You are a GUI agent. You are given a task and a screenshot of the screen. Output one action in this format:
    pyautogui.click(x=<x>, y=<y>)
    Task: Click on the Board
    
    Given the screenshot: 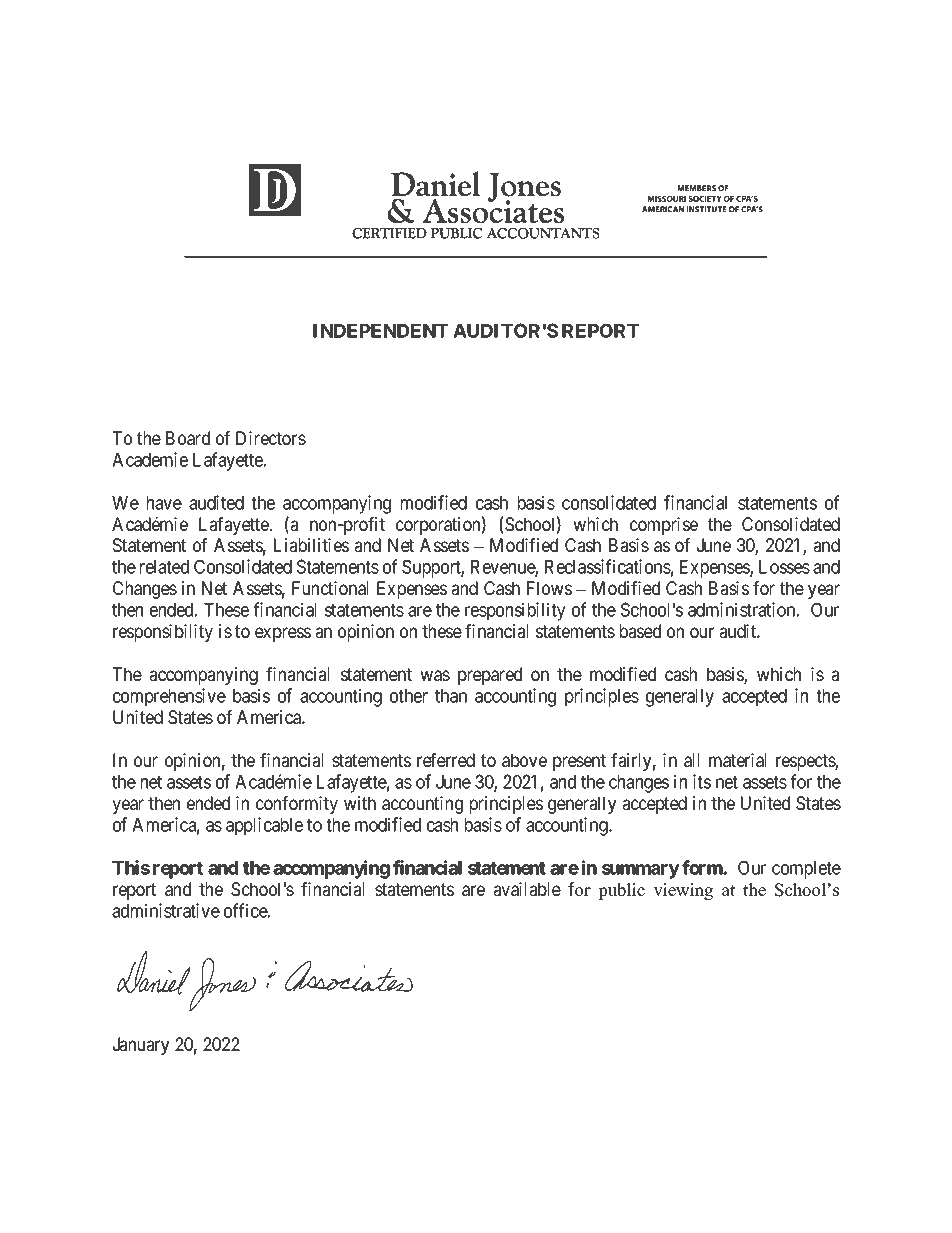 What is the action you would take?
    pyautogui.click(x=188, y=438)
